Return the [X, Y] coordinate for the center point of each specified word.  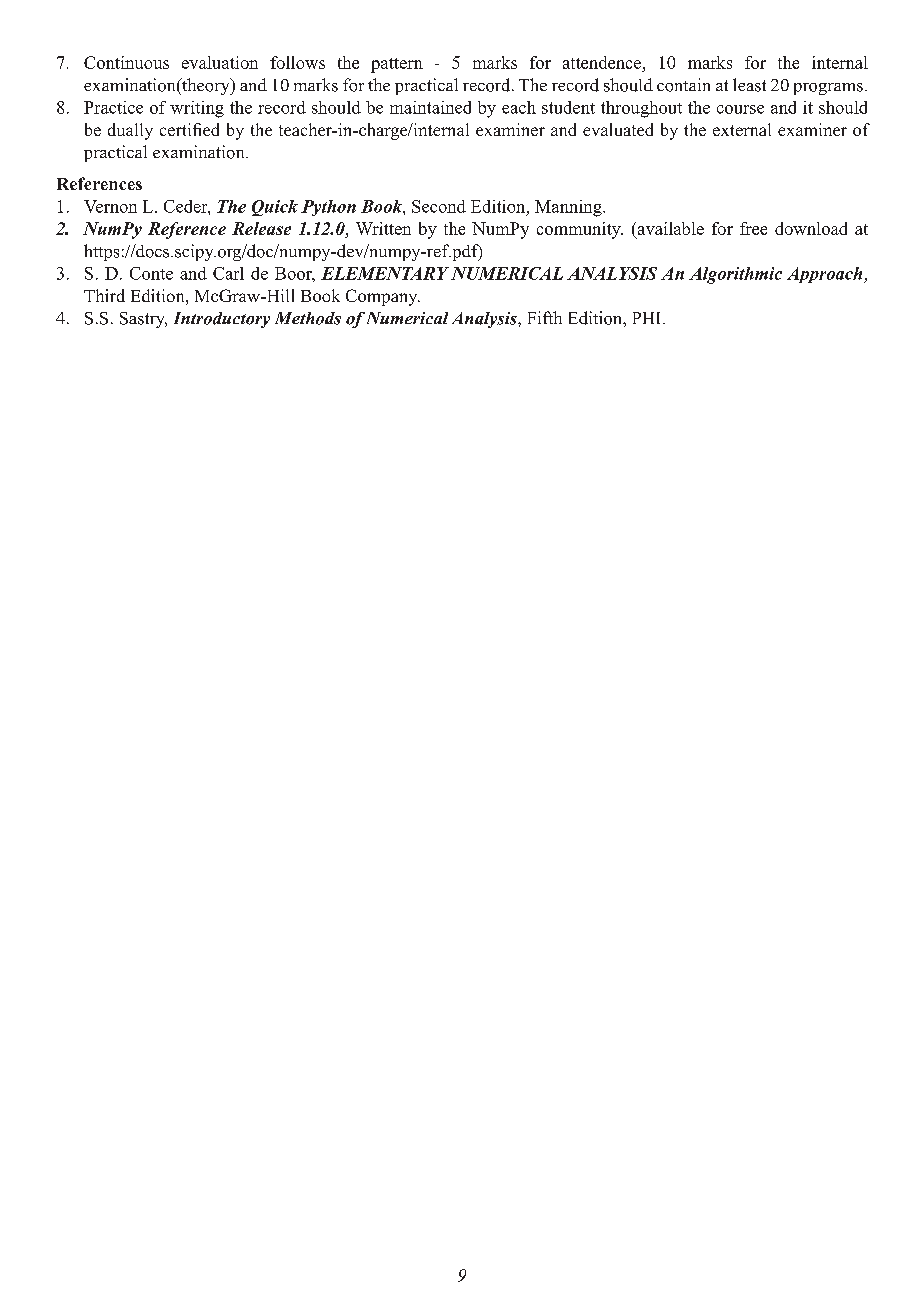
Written [383, 228]
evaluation [220, 62]
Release [261, 228]
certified [189, 129]
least [749, 85]
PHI [648, 318]
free [753, 228]
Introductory [222, 320]
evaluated [618, 129]
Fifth [545, 317]
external [742, 129]
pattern [397, 65]
